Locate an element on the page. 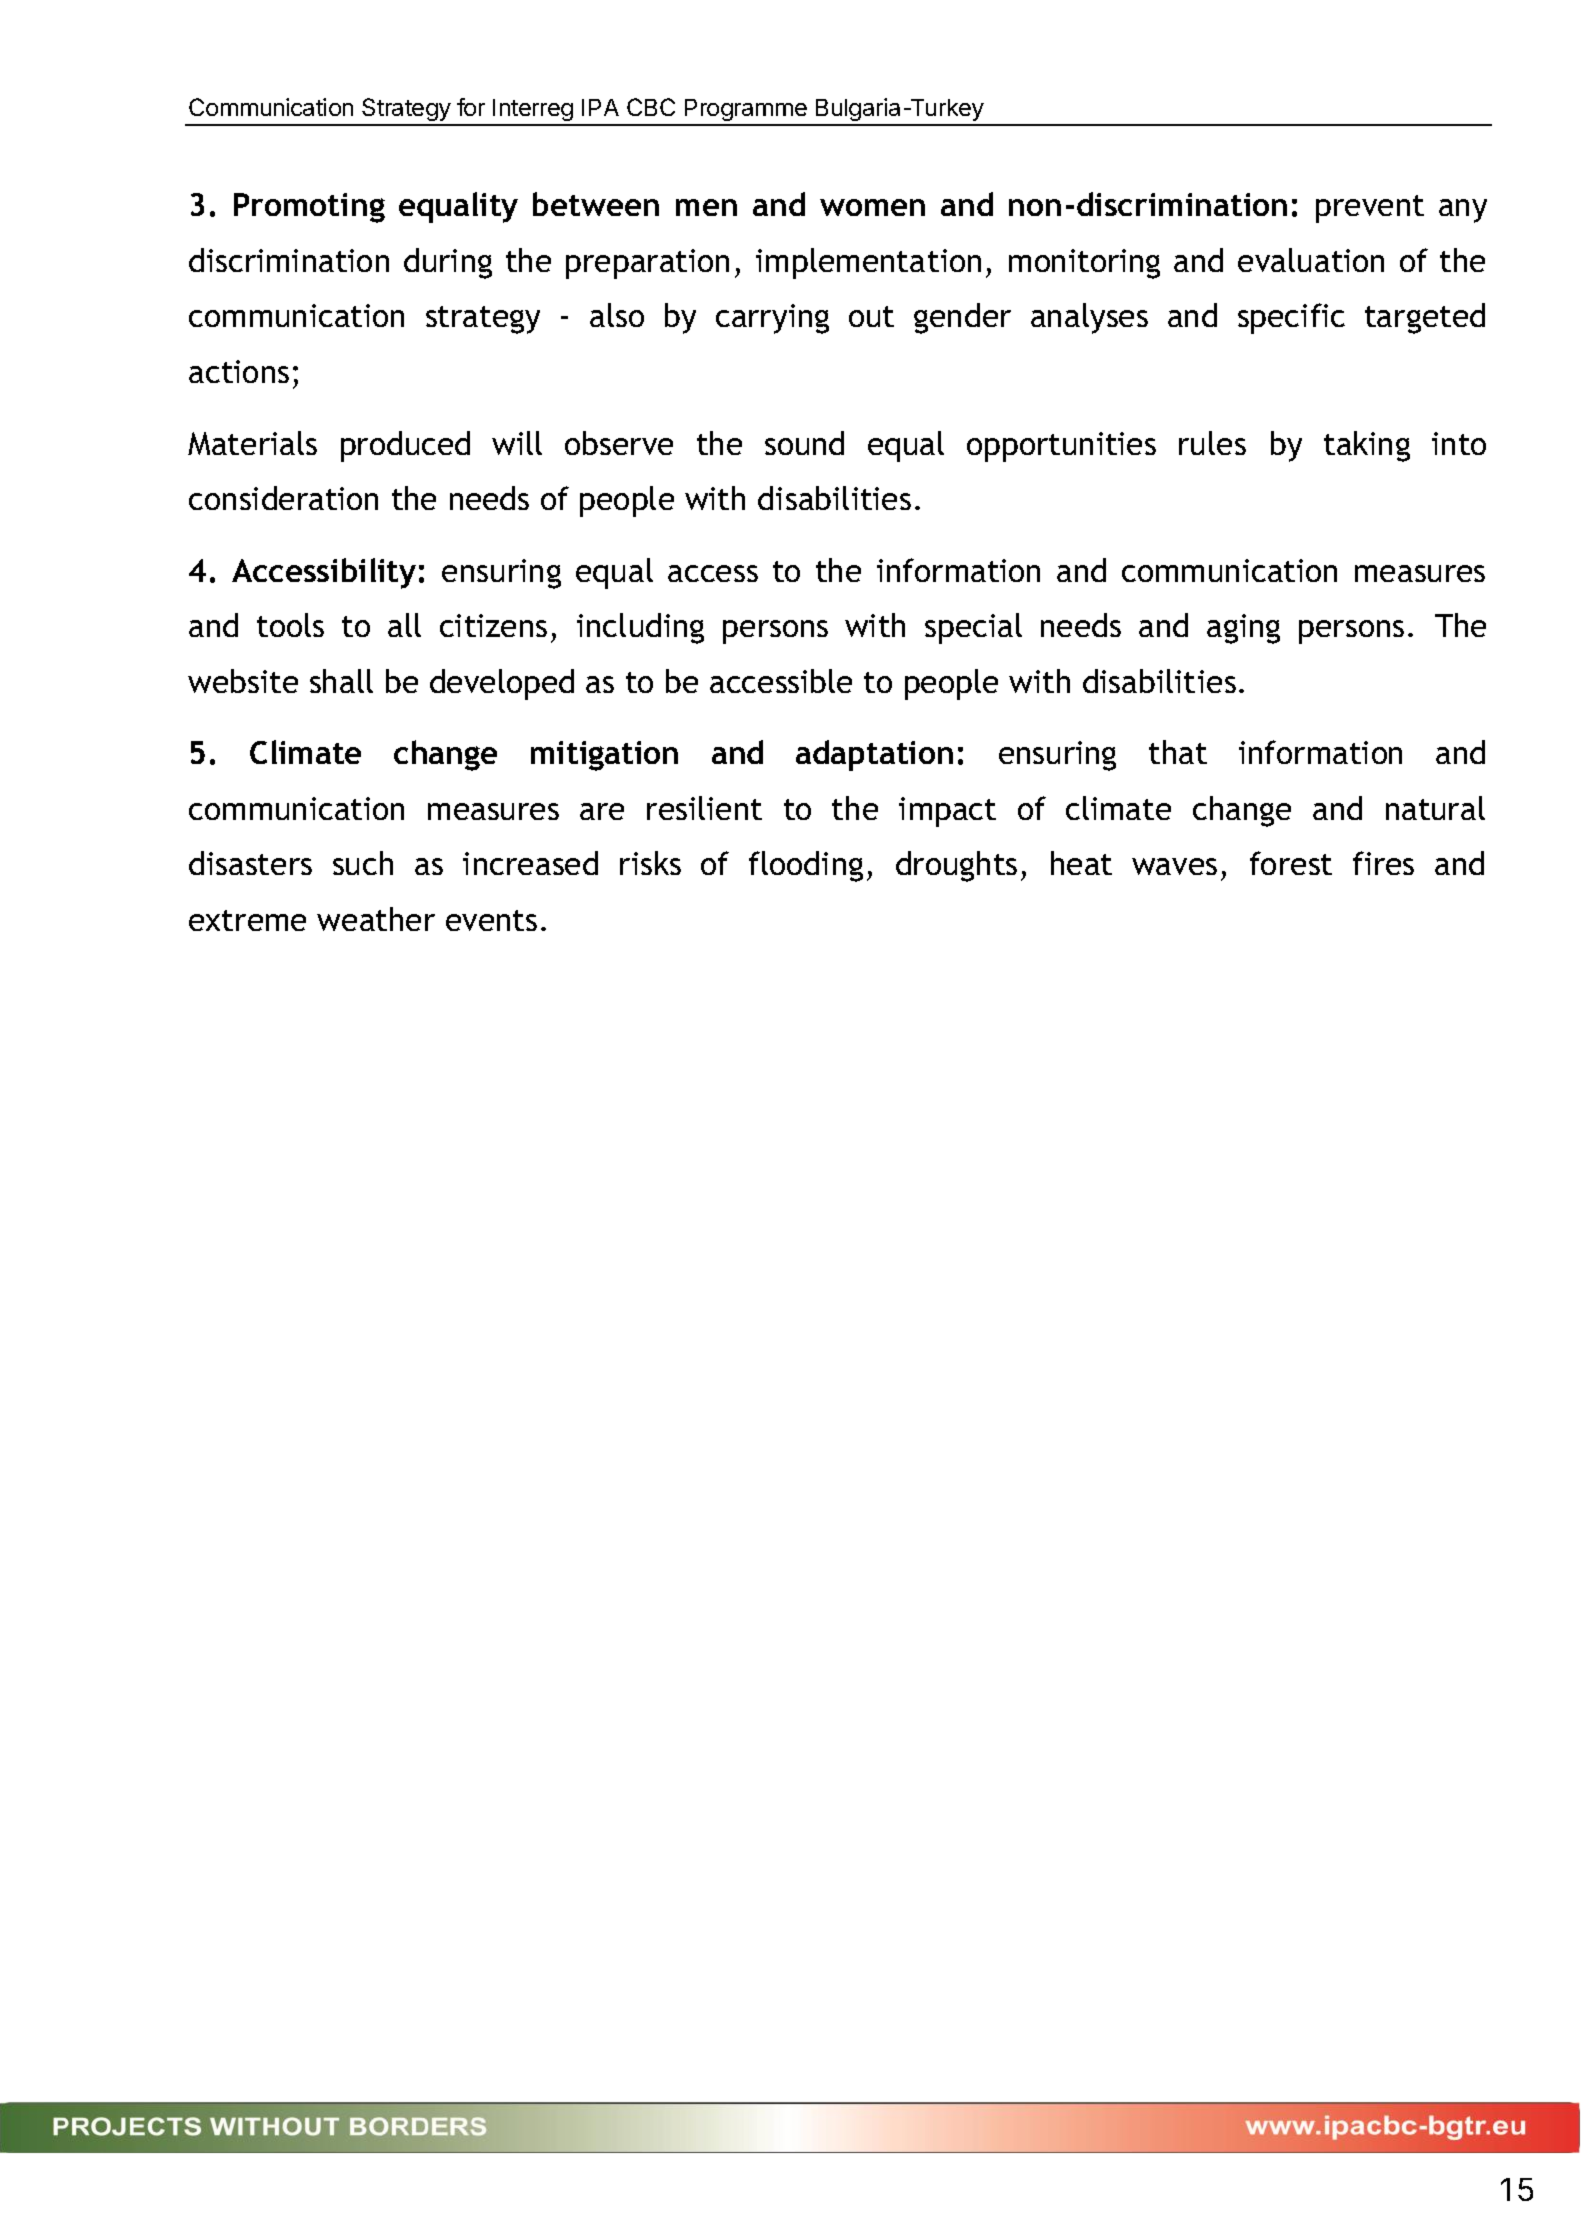 The width and height of the image is (1582, 2237). aging is located at coordinates (1243, 629).
